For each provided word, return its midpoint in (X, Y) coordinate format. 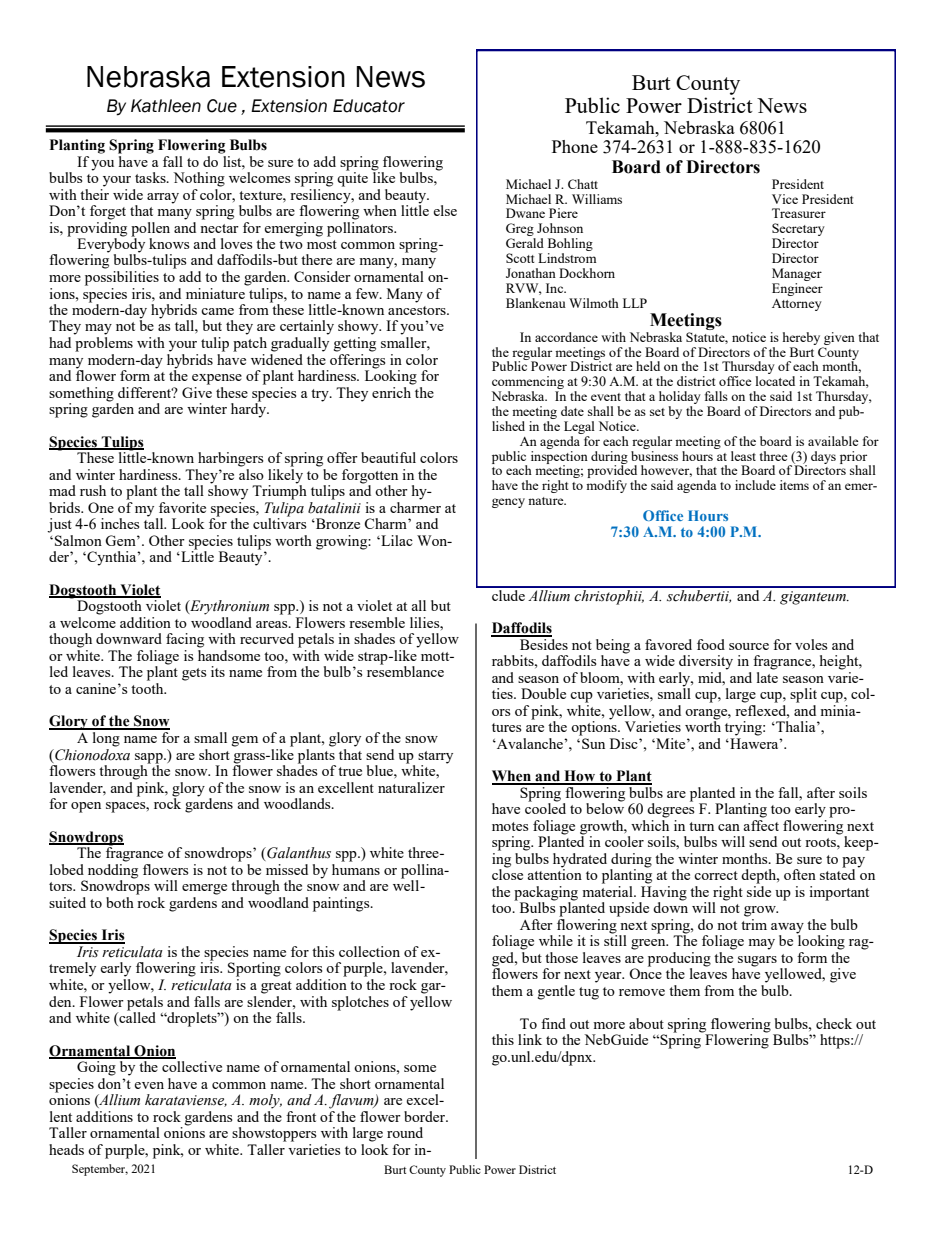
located (775, 381)
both (120, 902)
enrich (393, 391)
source (749, 646)
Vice (785, 199)
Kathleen (166, 106)
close (507, 873)
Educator (369, 106)
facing (185, 640)
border (426, 1116)
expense (217, 379)
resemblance (405, 670)
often (800, 874)
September (100, 1170)
